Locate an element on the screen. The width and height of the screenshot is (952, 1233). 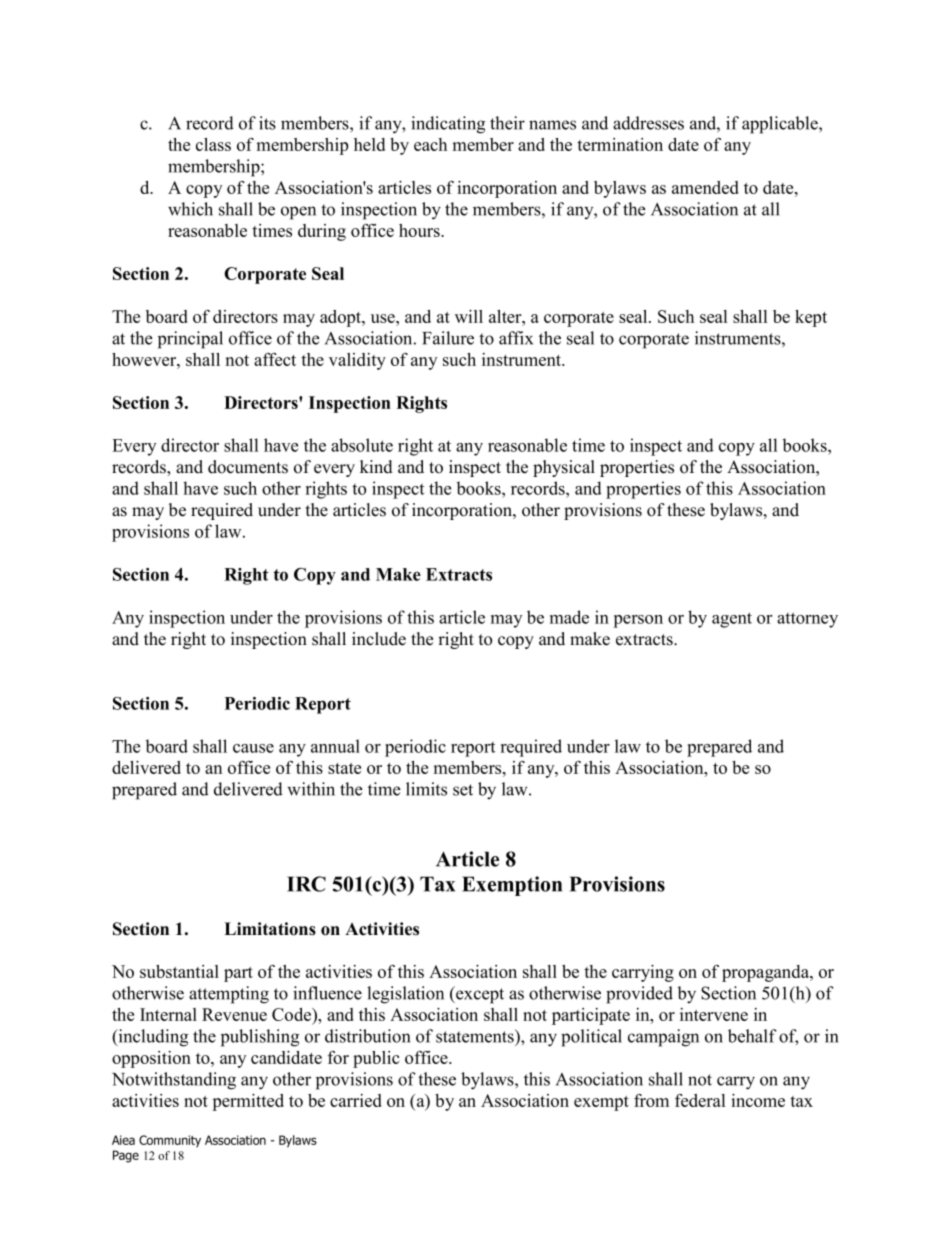
Community is located at coordinates (170, 1141).
